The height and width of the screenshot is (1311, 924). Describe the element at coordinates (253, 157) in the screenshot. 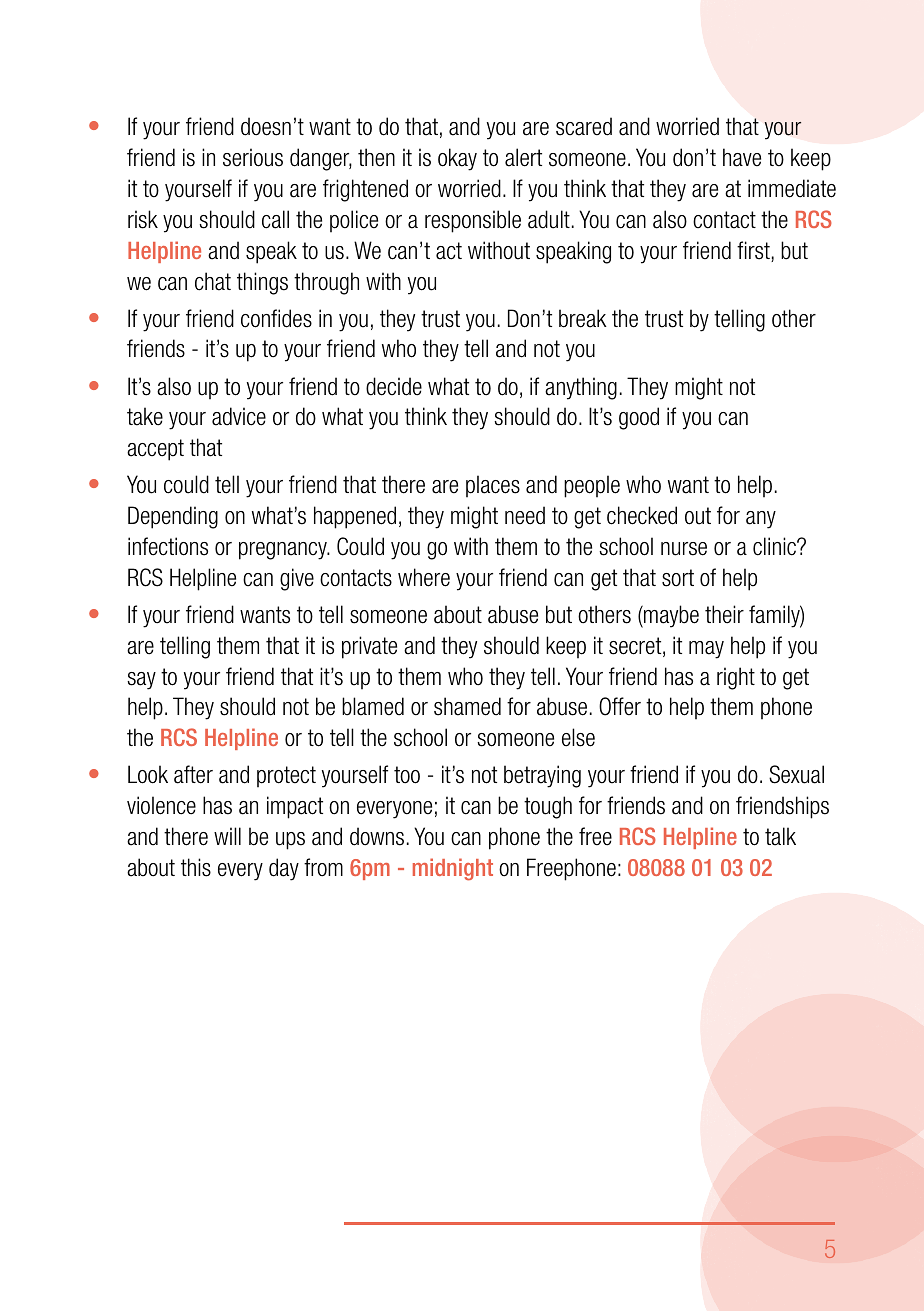

I see `serious` at that location.
